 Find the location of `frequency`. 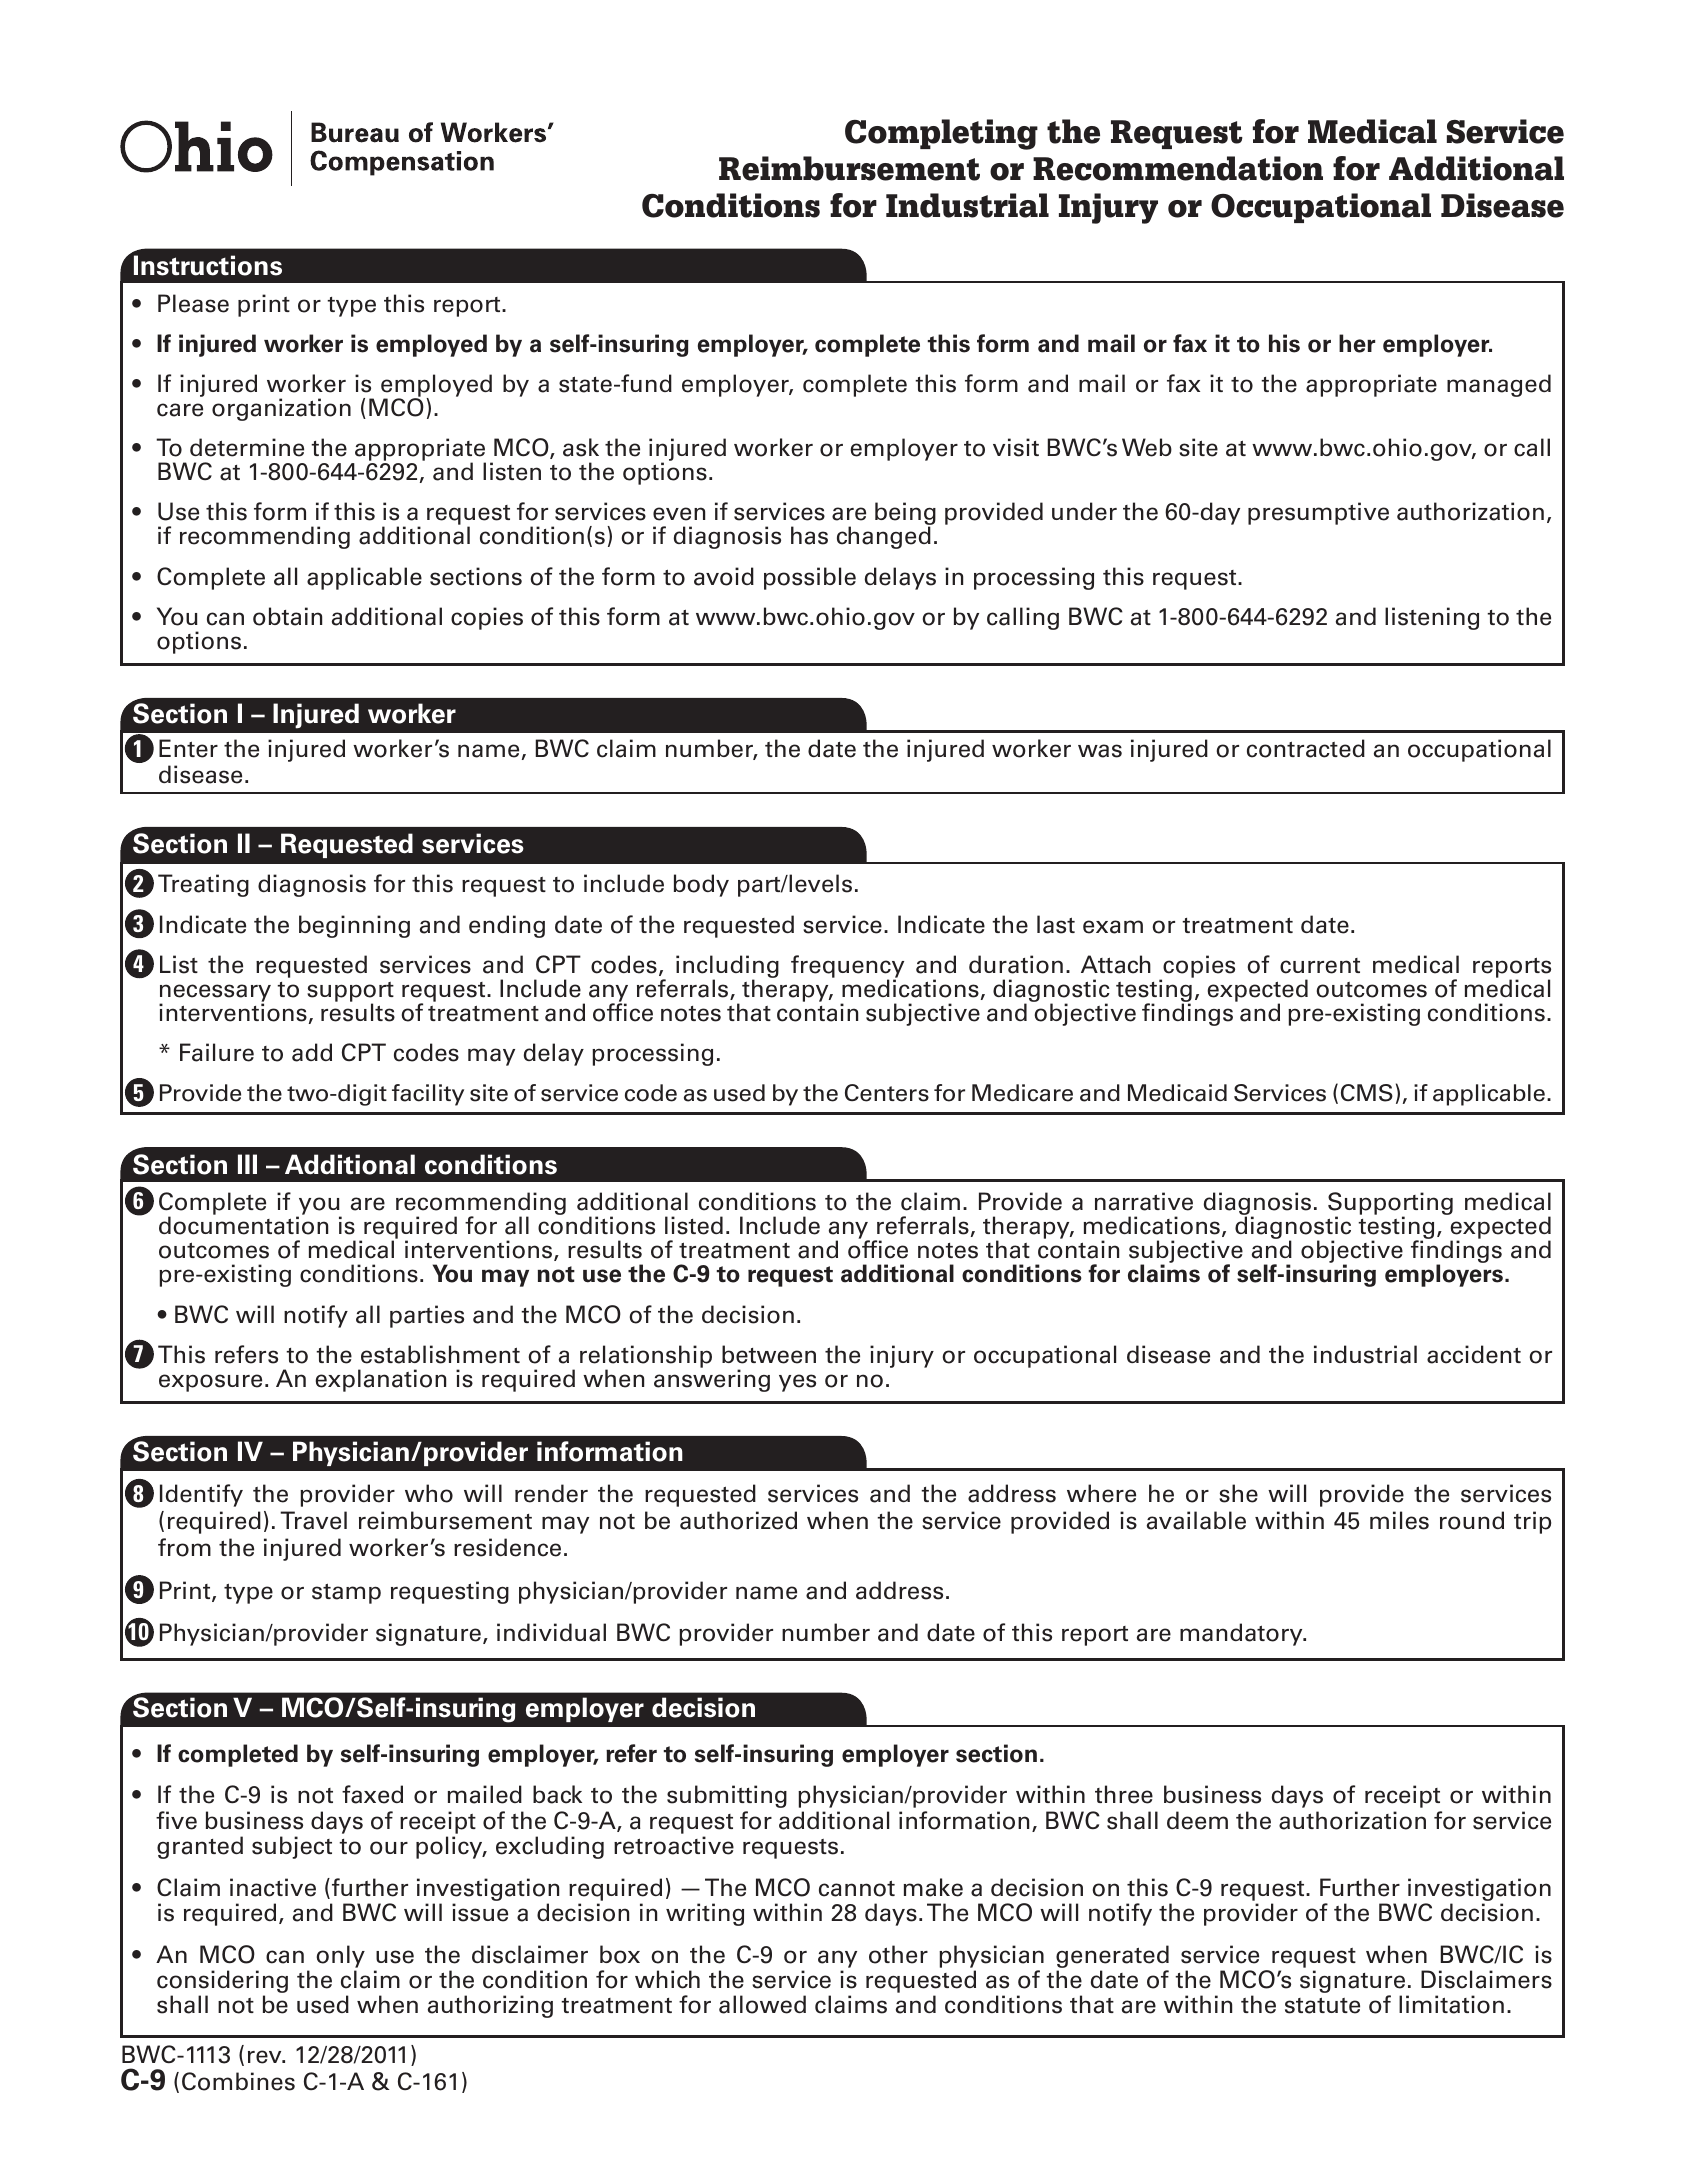

frequency is located at coordinates (847, 967).
